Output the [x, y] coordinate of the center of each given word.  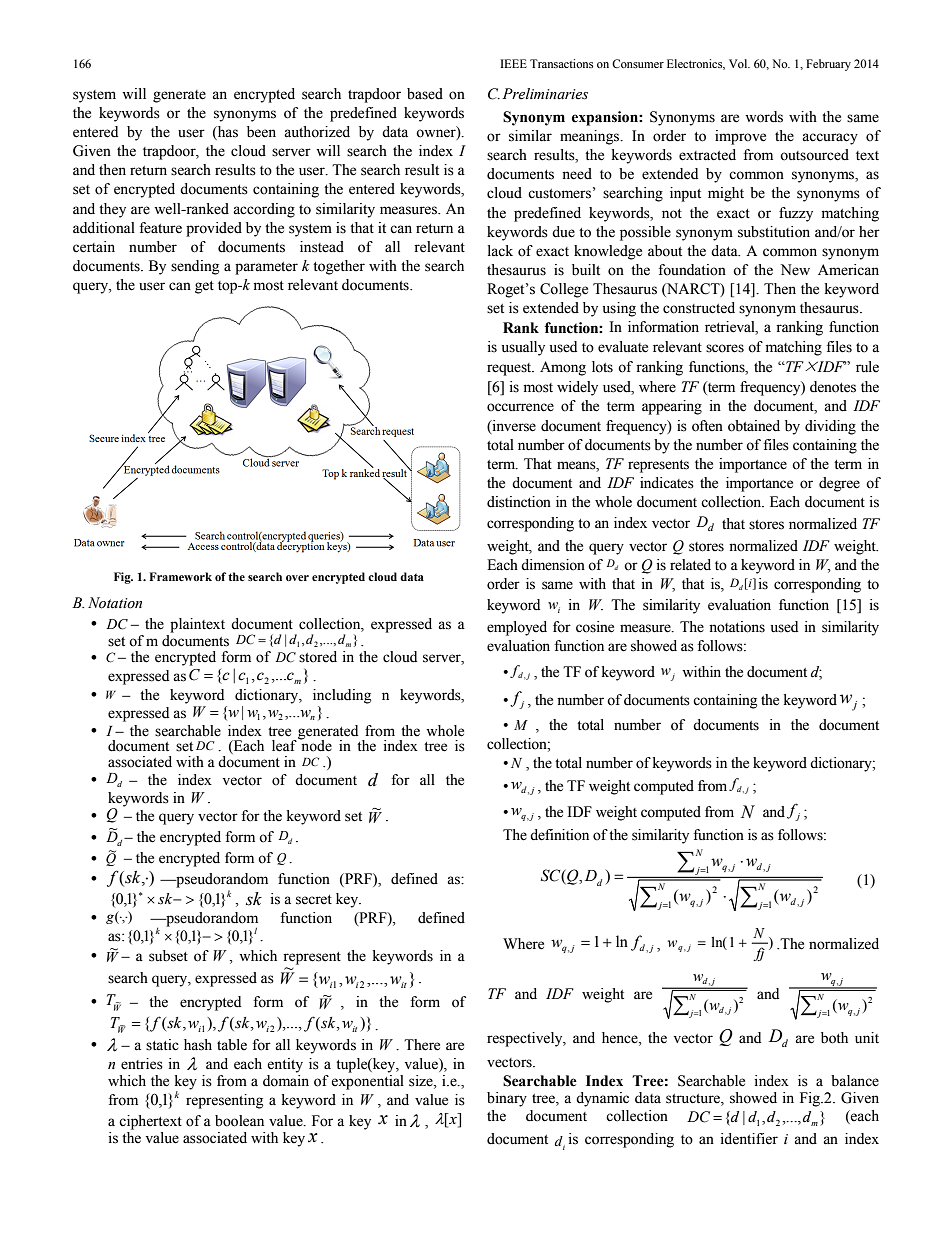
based [425, 94]
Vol [739, 63]
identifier [749, 1139]
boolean [239, 1121]
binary [507, 1099]
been [261, 132]
